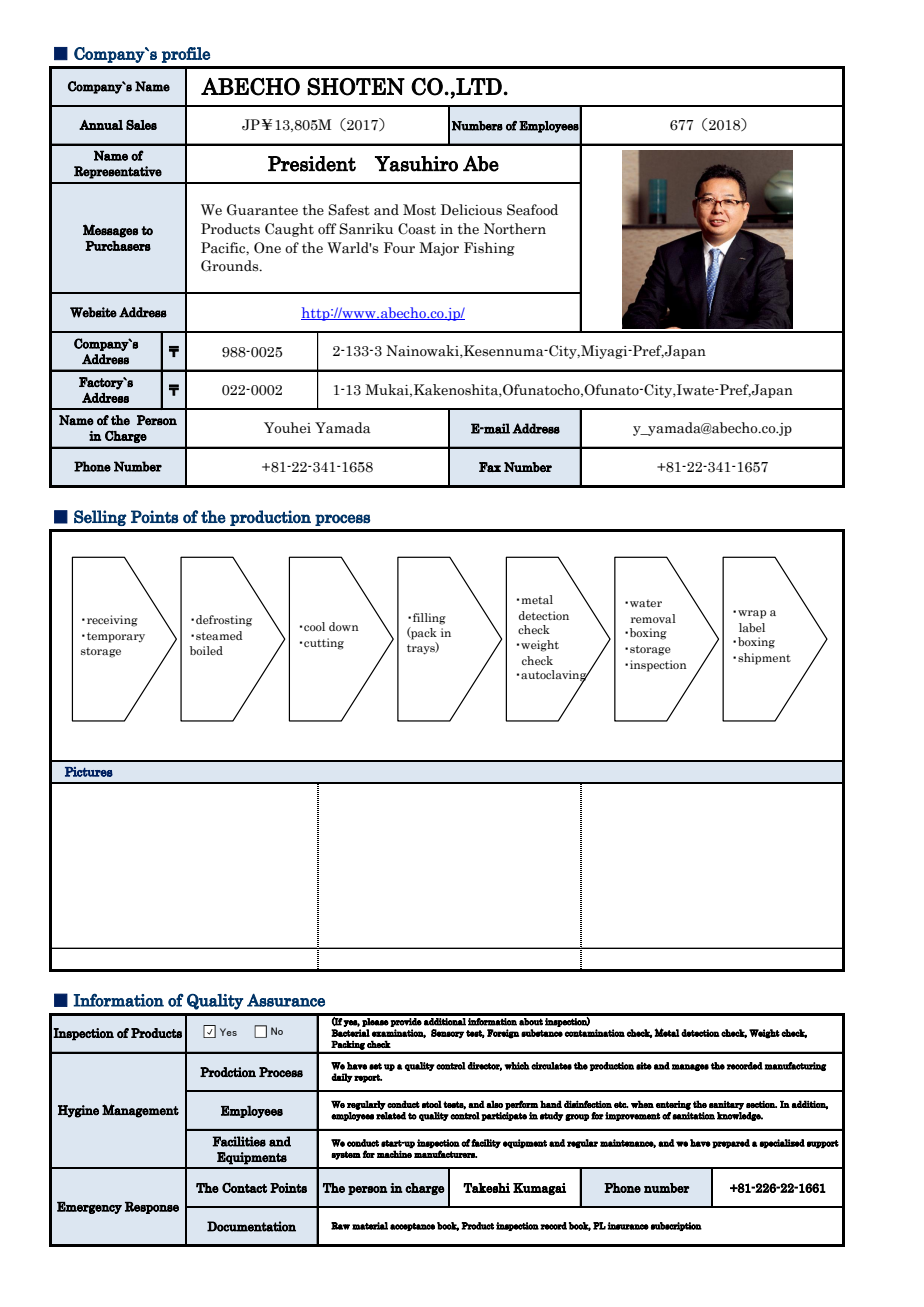  I want to click on profile, so click(186, 55).
